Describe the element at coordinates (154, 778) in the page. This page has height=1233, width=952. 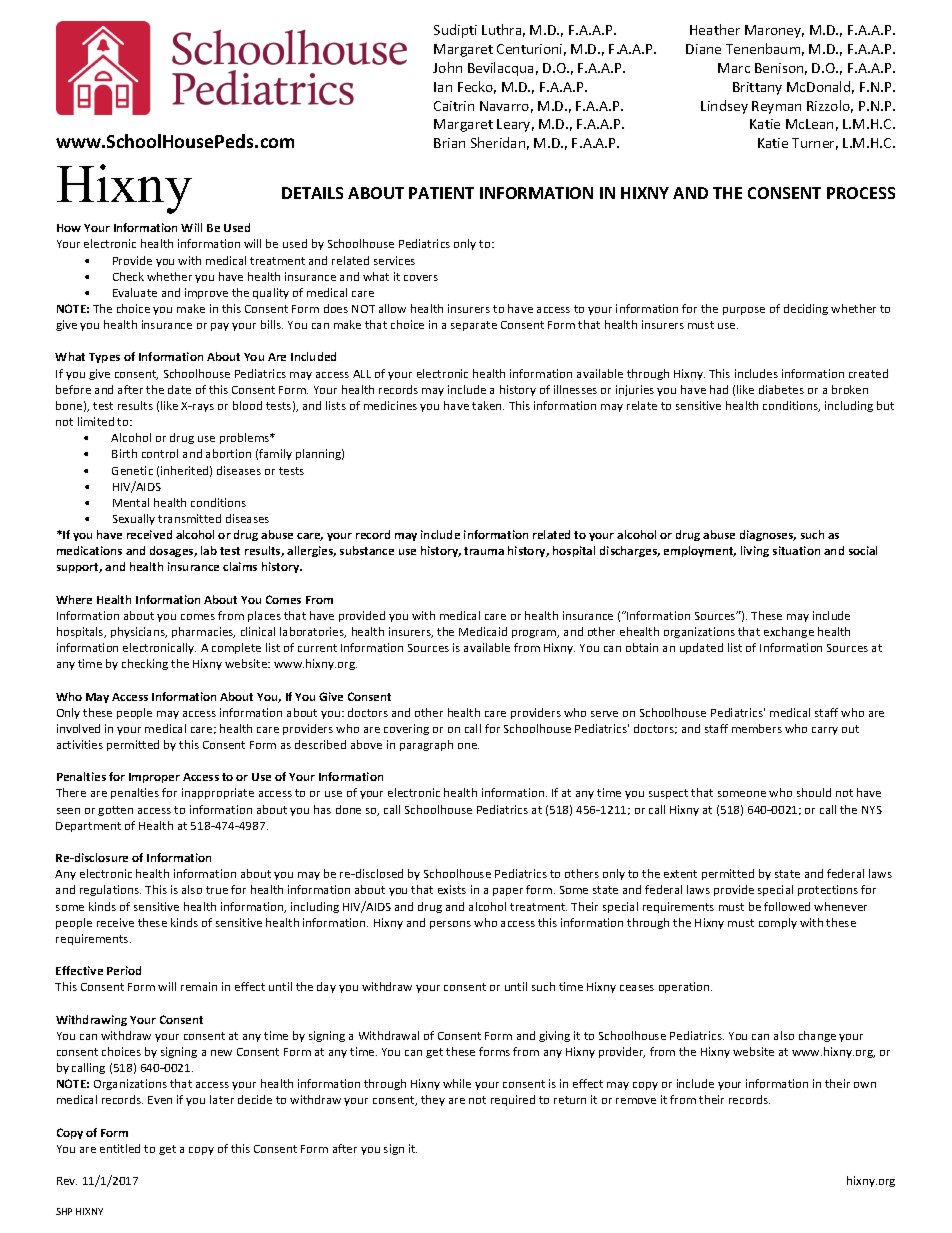
I see `Improper` at that location.
